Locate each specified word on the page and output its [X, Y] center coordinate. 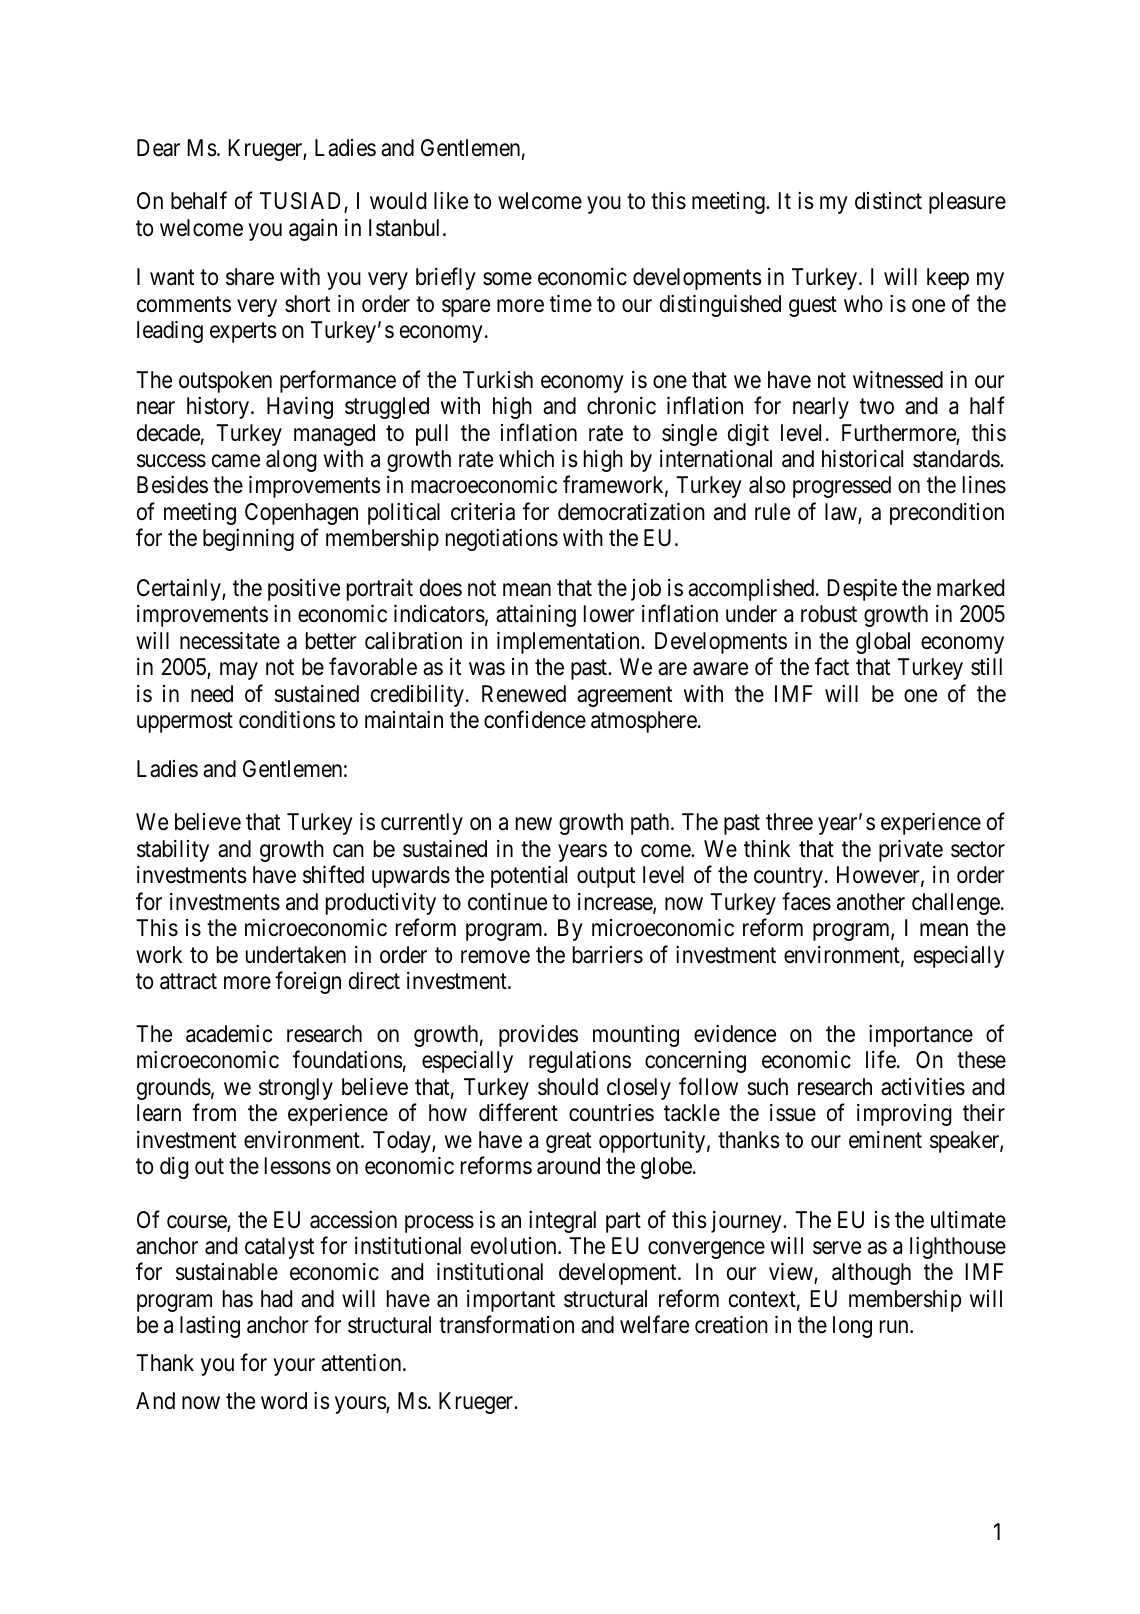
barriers [608, 955]
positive [304, 590]
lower [609, 614]
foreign [308, 982]
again [313, 230]
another [871, 902]
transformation [506, 1325]
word [284, 1401]
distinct [888, 201]
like [451, 201]
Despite [862, 590]
